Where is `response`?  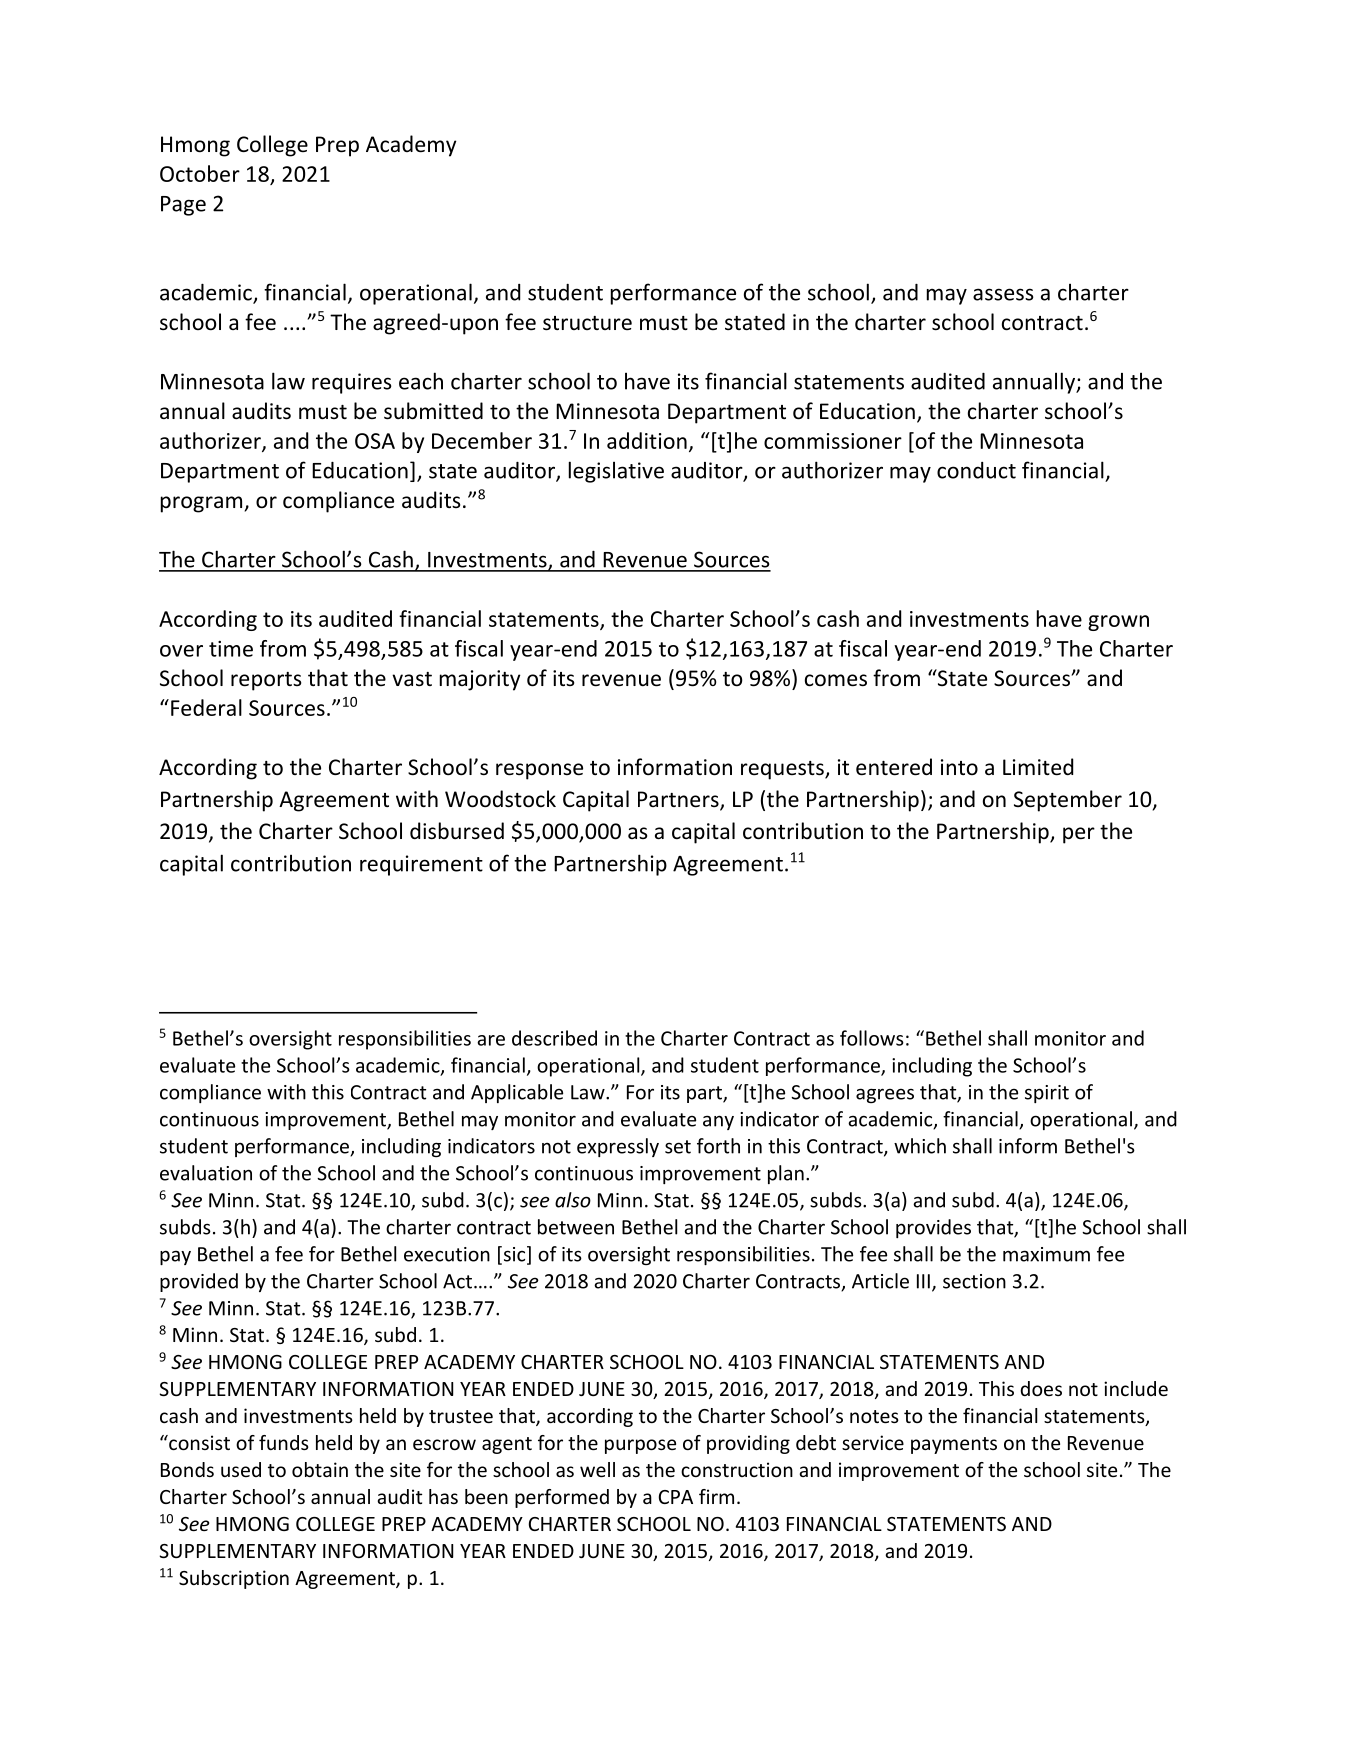 response is located at coordinates (539, 771).
